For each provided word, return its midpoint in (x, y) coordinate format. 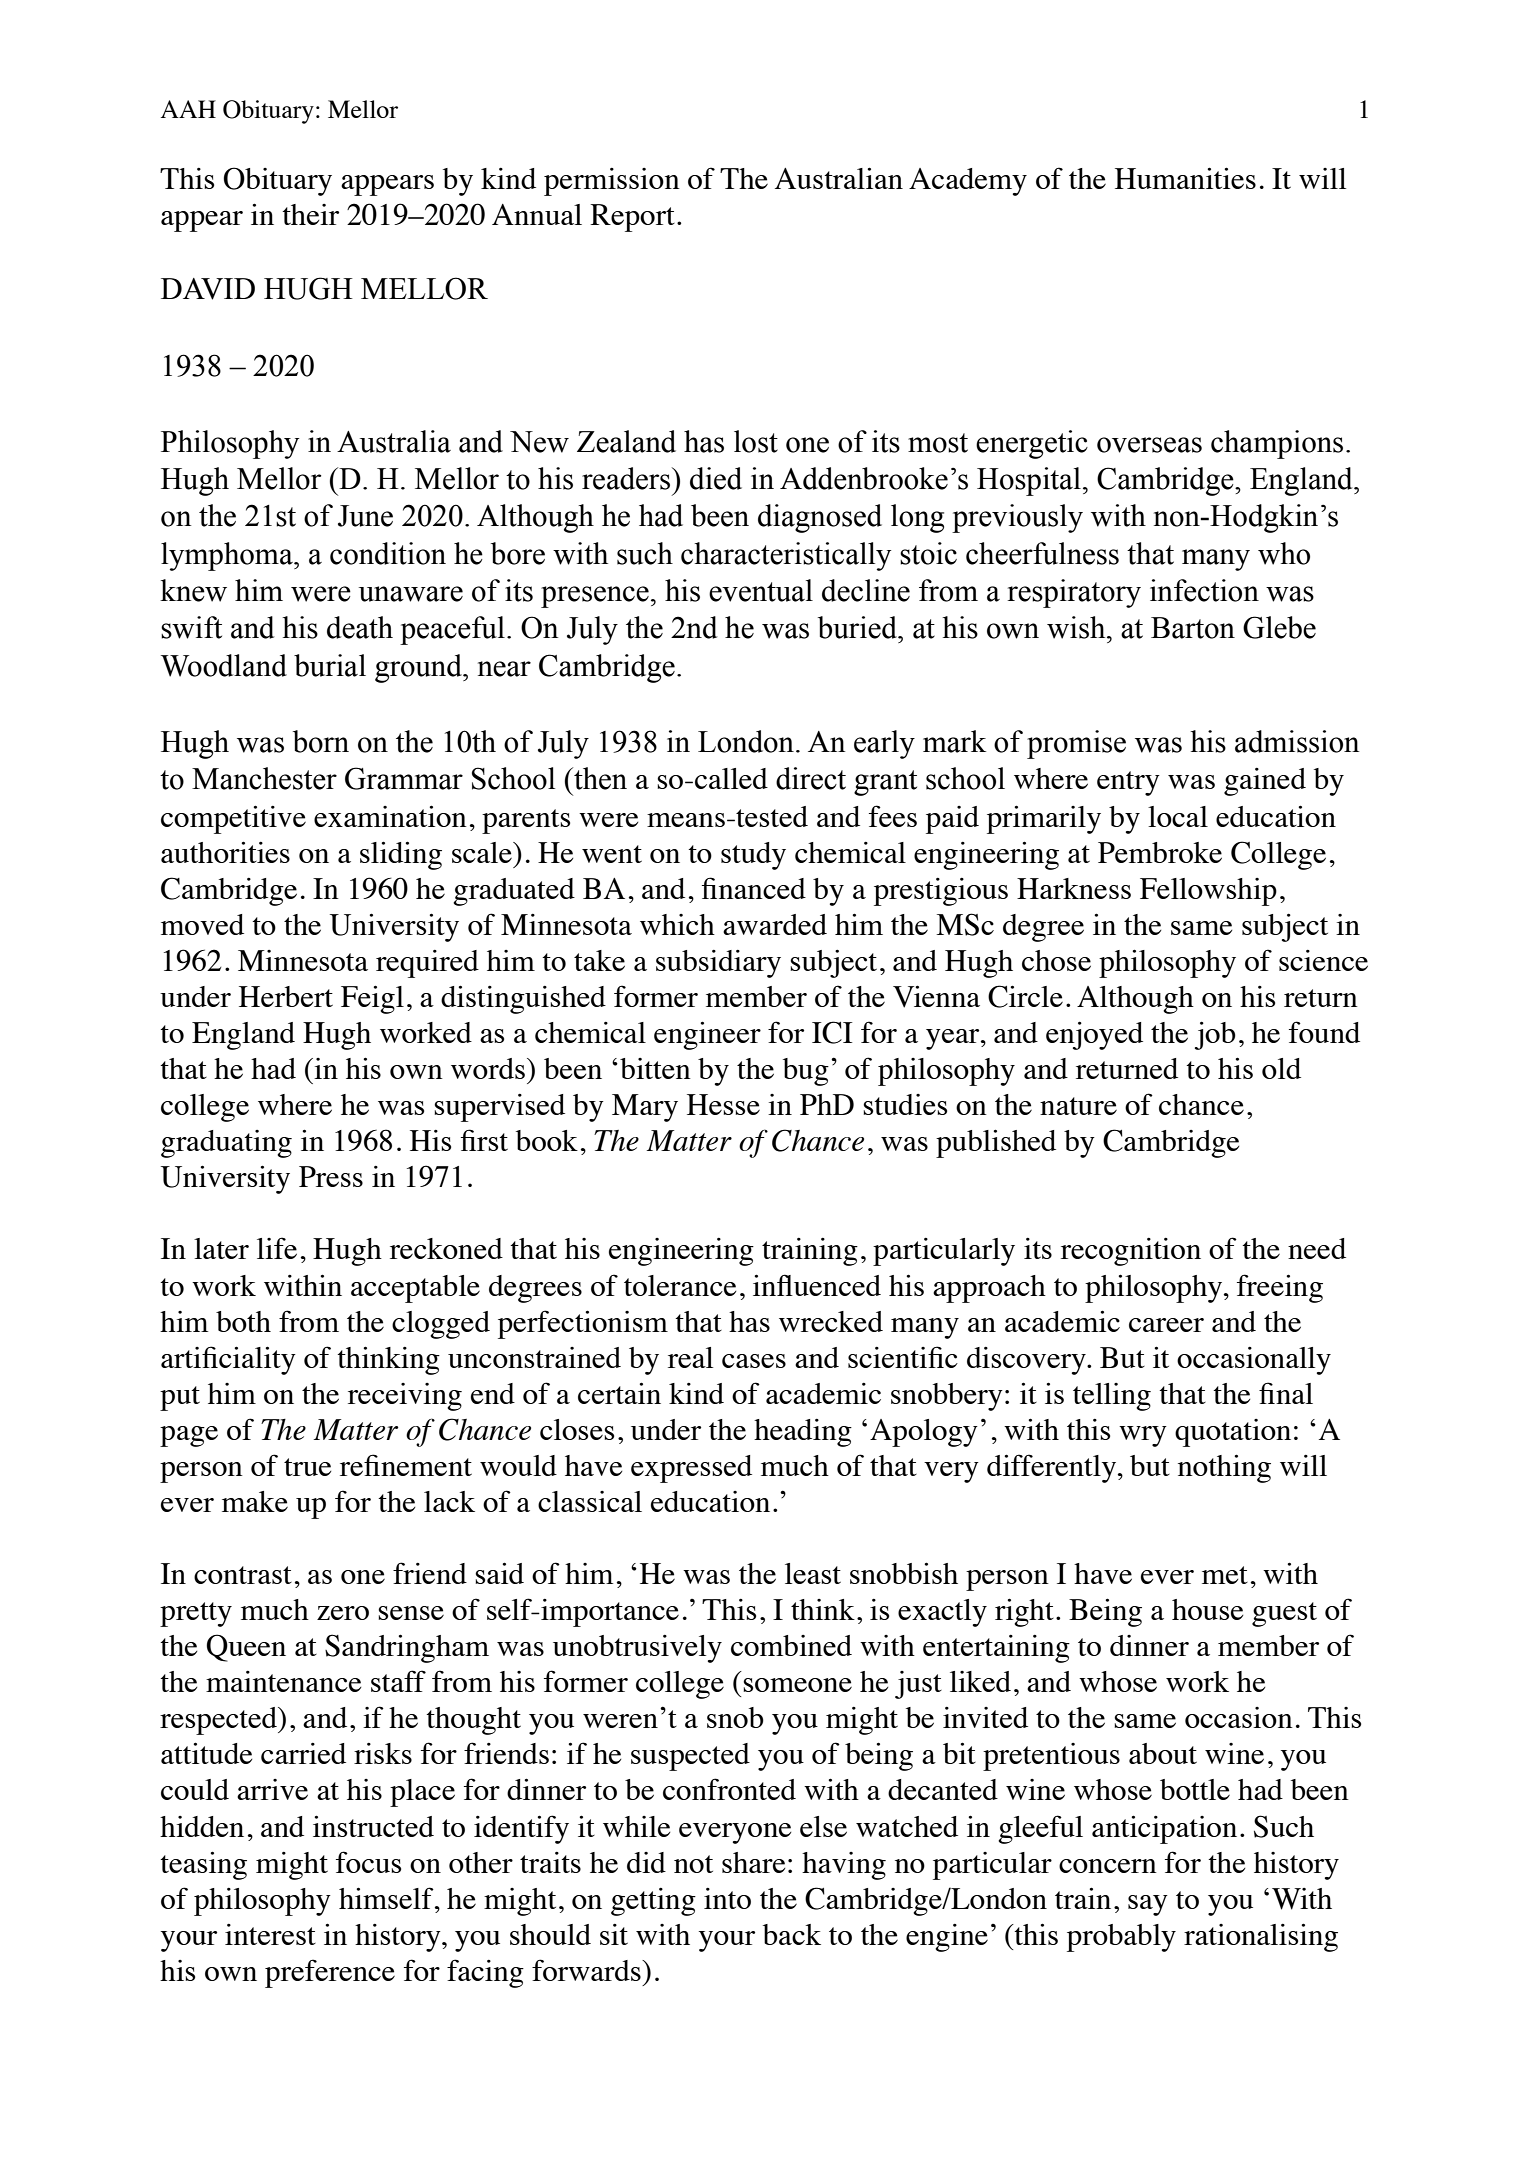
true (307, 1467)
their (310, 214)
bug (806, 1072)
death (360, 627)
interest (270, 1934)
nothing (1224, 1468)
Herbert (286, 996)
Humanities (1185, 178)
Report (632, 218)
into (727, 1898)
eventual (761, 590)
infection (1204, 590)
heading (803, 1433)
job (1215, 1035)
